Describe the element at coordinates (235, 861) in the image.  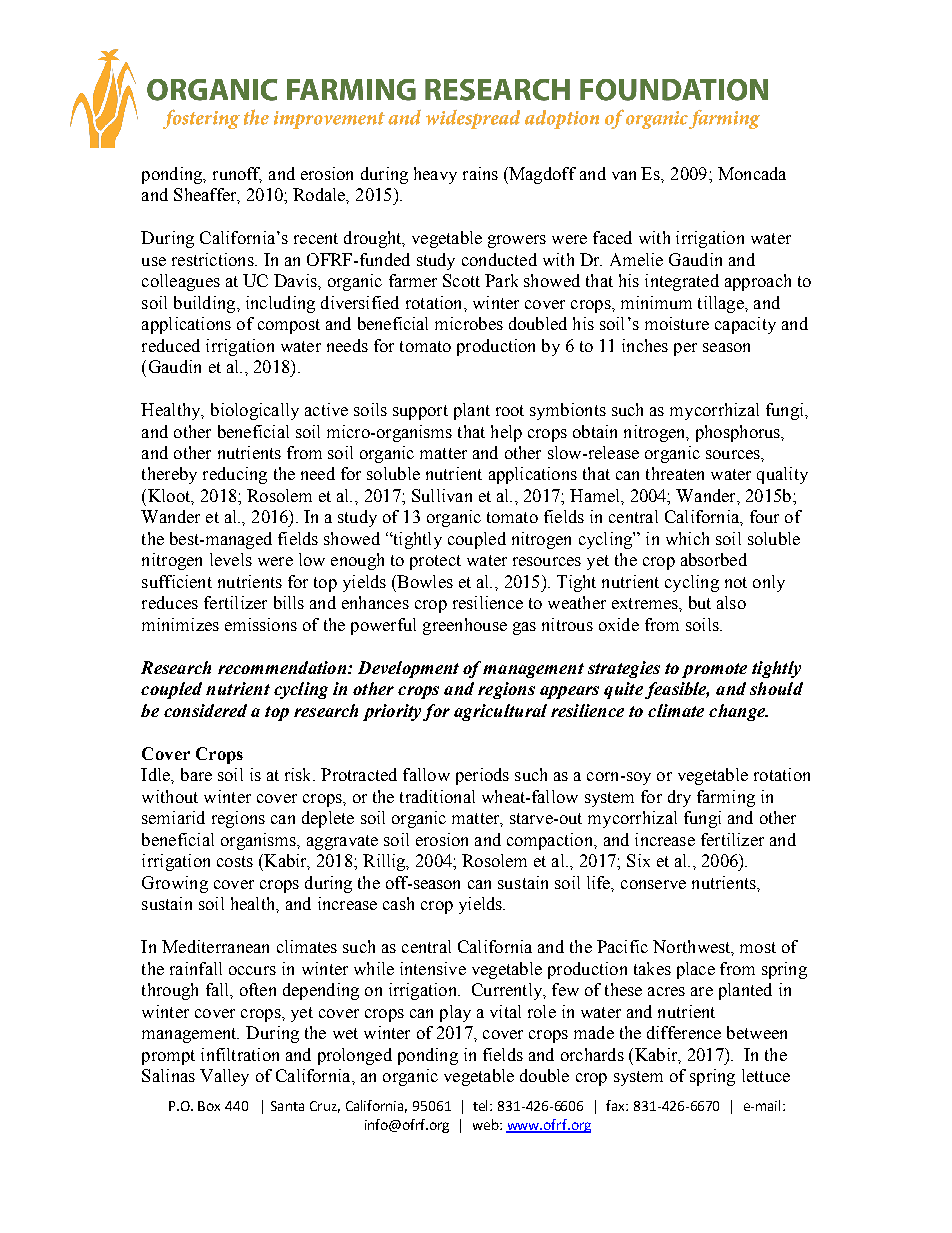
I see `costs` at that location.
